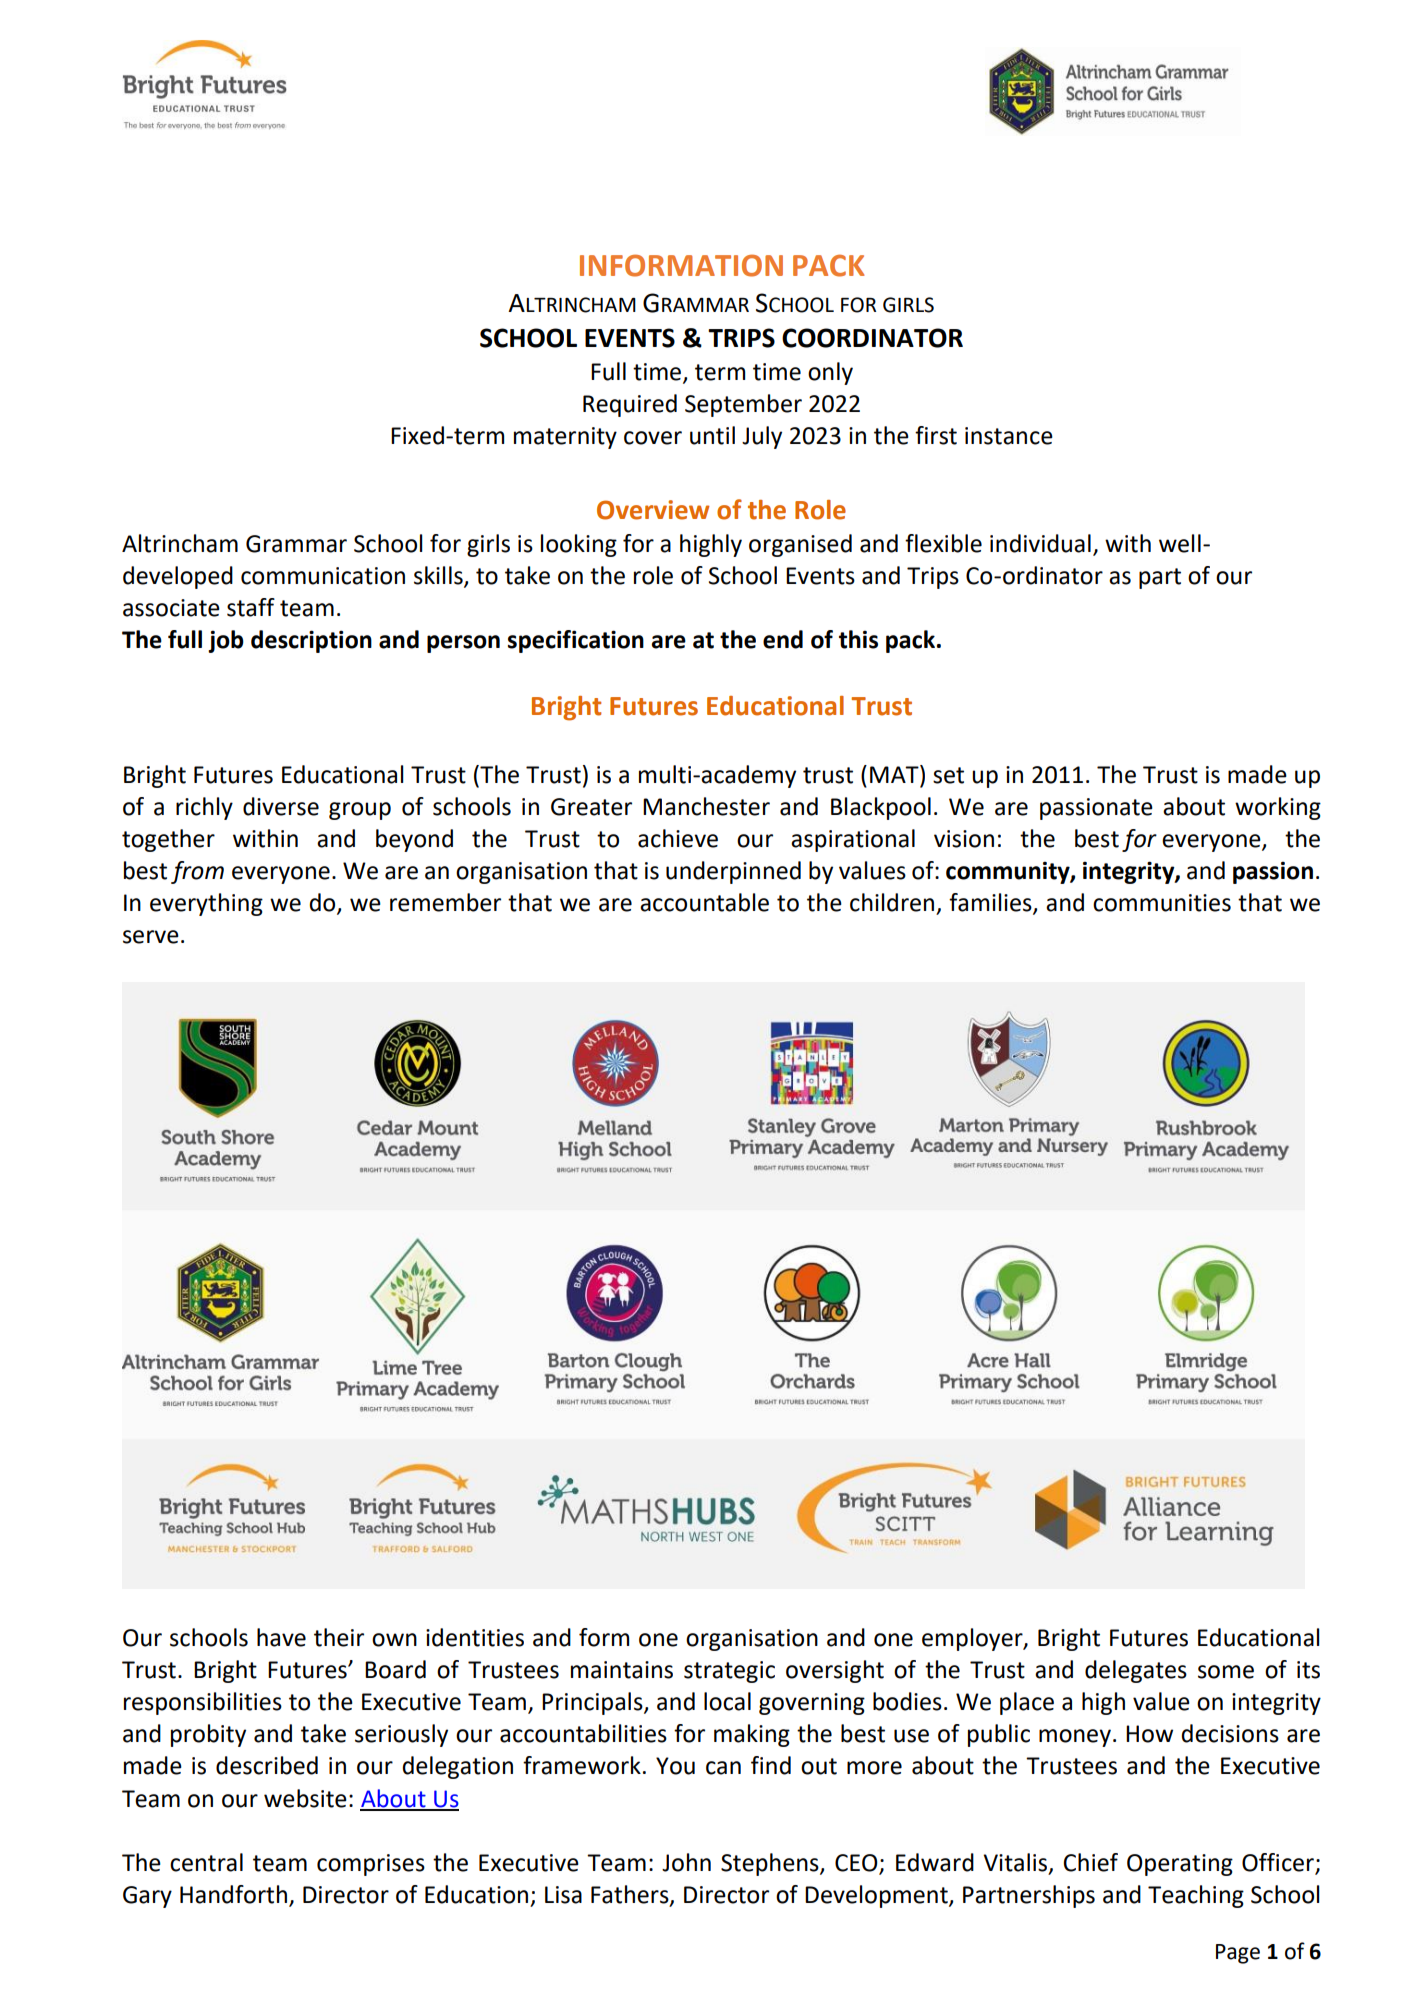  What do you see at coordinates (712, 435) in the image?
I see `until` at bounding box center [712, 435].
